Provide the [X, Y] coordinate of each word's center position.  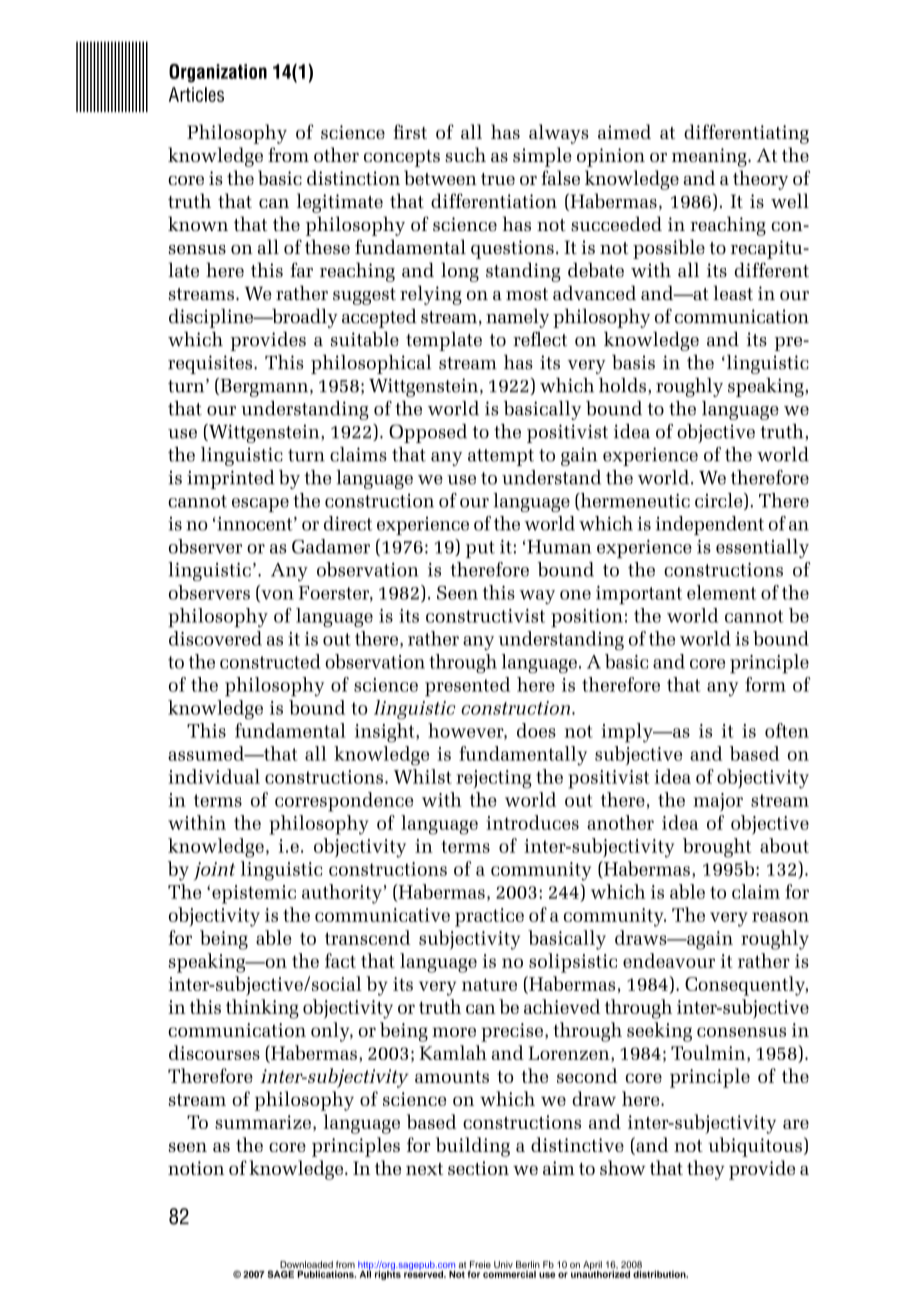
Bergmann [264, 387]
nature [489, 984]
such [465, 154]
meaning [710, 157]
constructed [270, 661]
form [765, 684]
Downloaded [306, 1264]
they [706, 1170]
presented [467, 687]
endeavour [669, 960]
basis [633, 362]
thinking [262, 1009]
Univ [503, 1264]
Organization [218, 73]
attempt [501, 457]
